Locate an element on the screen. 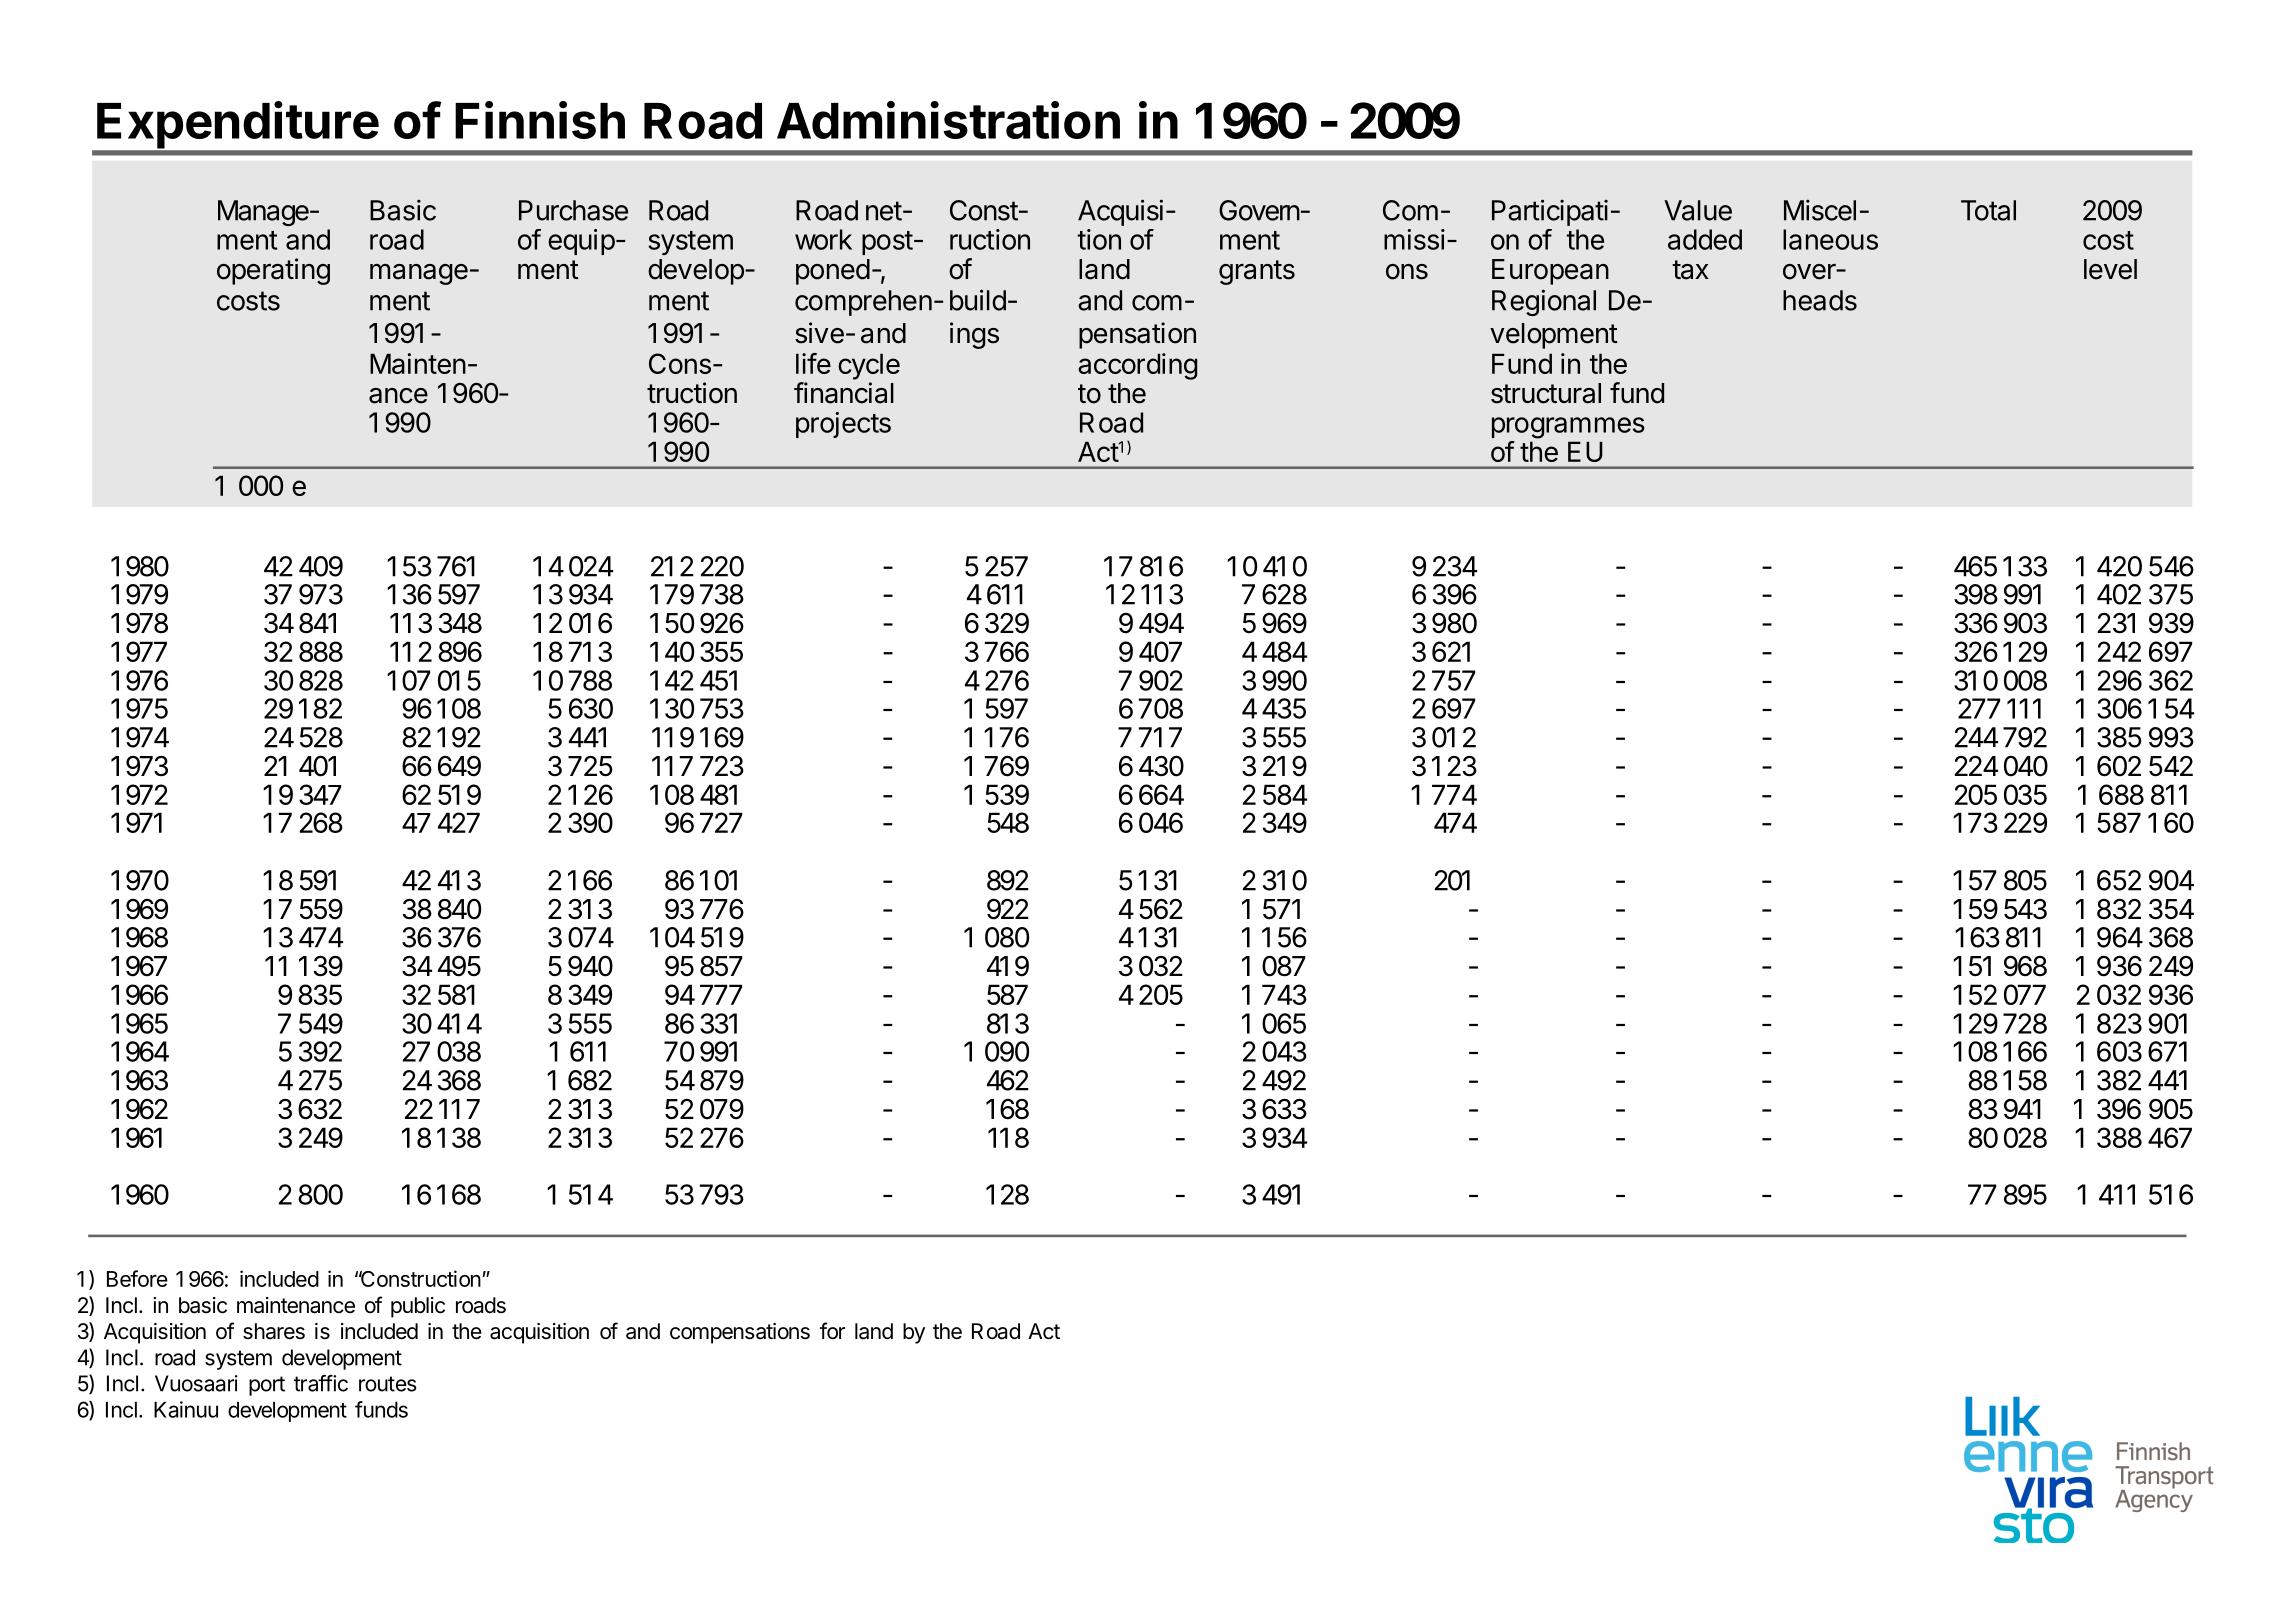 The image size is (2291, 1620). added is located at coordinates (1705, 239).
